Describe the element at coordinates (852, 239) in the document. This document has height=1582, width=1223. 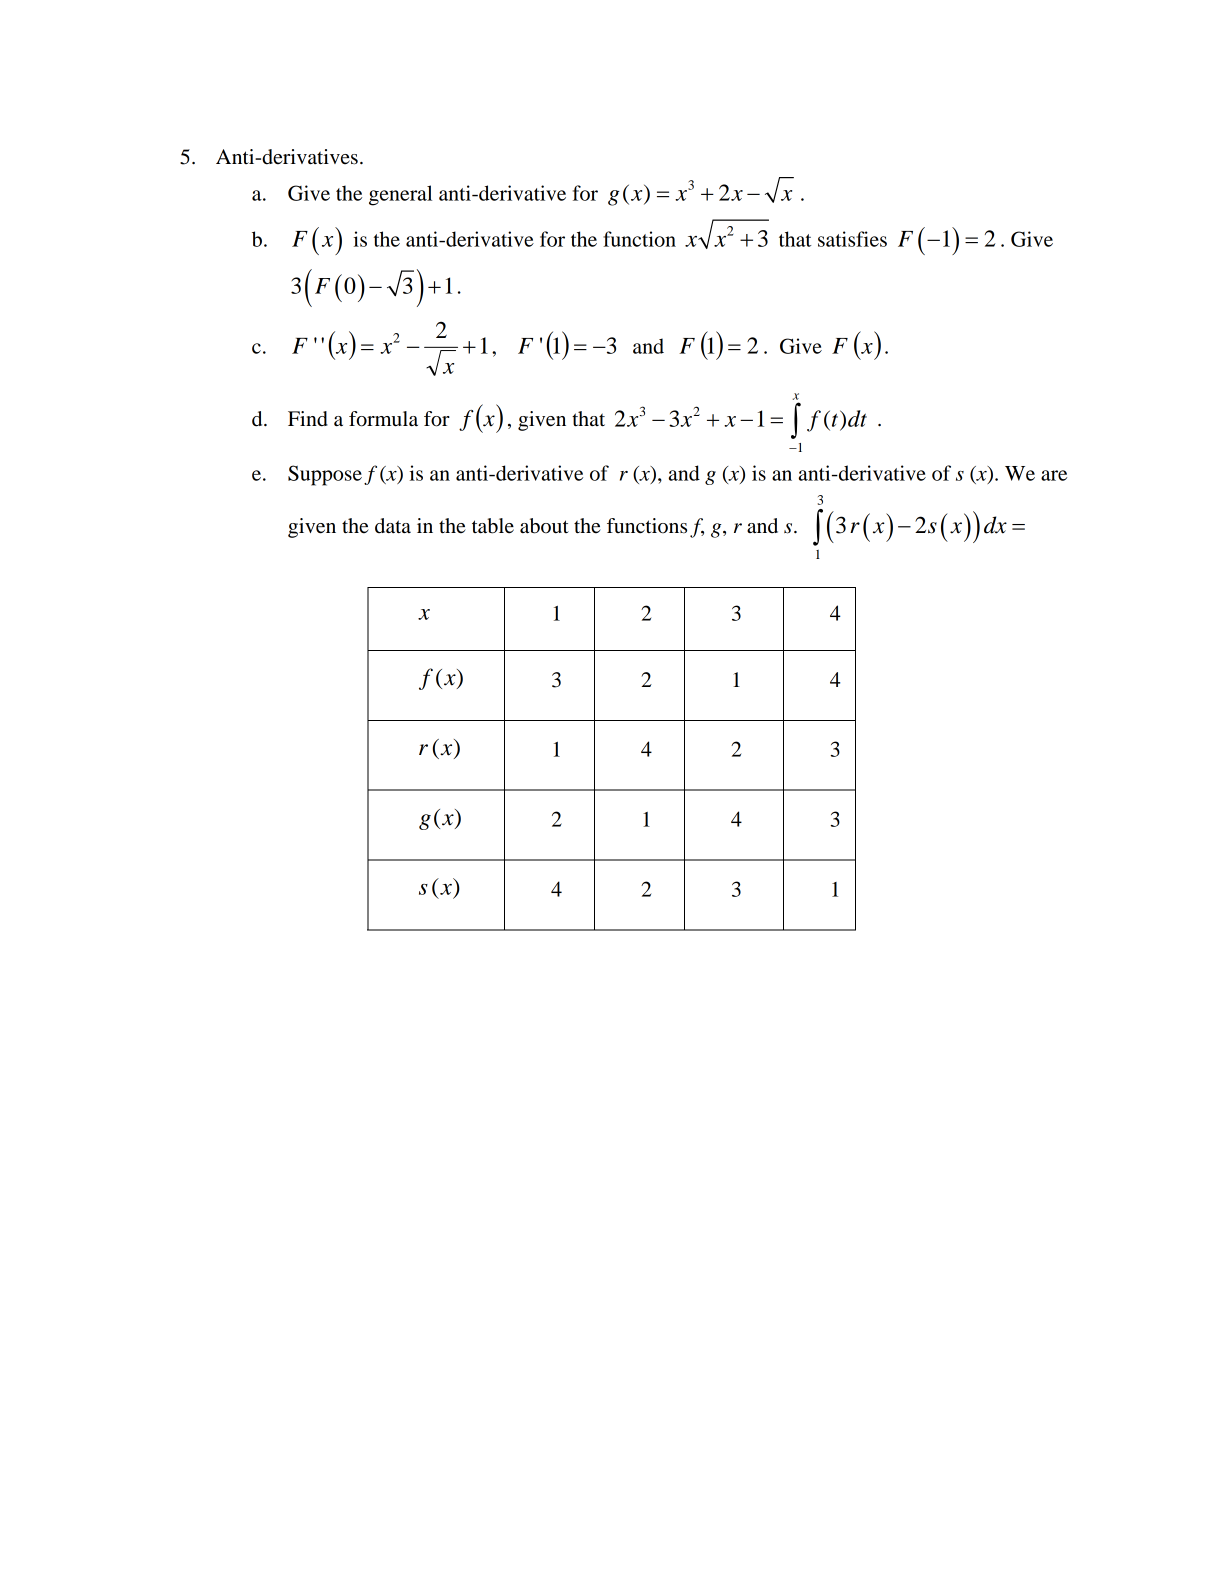
I see `satisfies` at that location.
